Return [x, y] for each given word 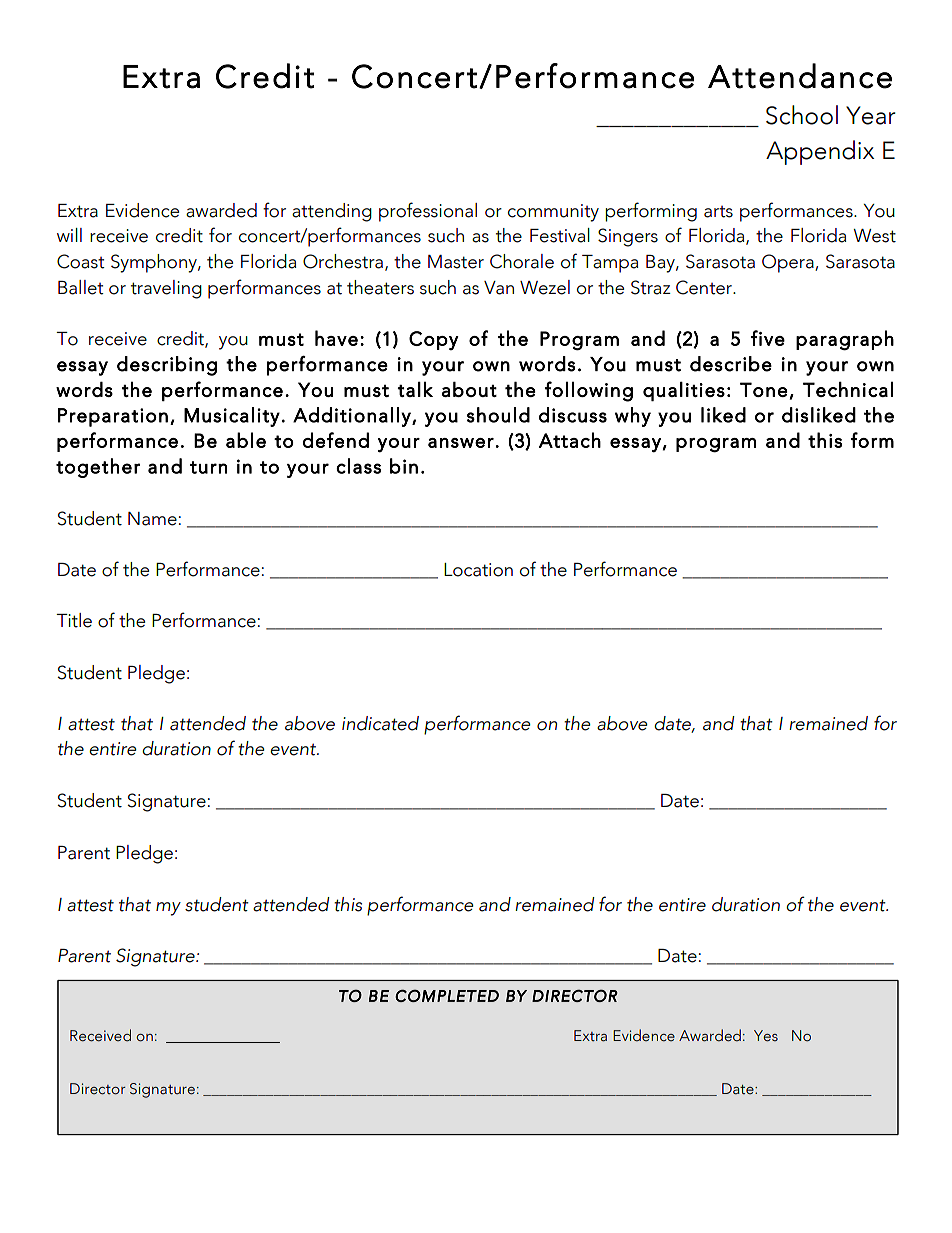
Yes [766, 1036]
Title [74, 620]
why [633, 417]
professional [428, 212]
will [69, 235]
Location [478, 570]
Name [152, 519]
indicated [380, 723]
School [802, 115]
